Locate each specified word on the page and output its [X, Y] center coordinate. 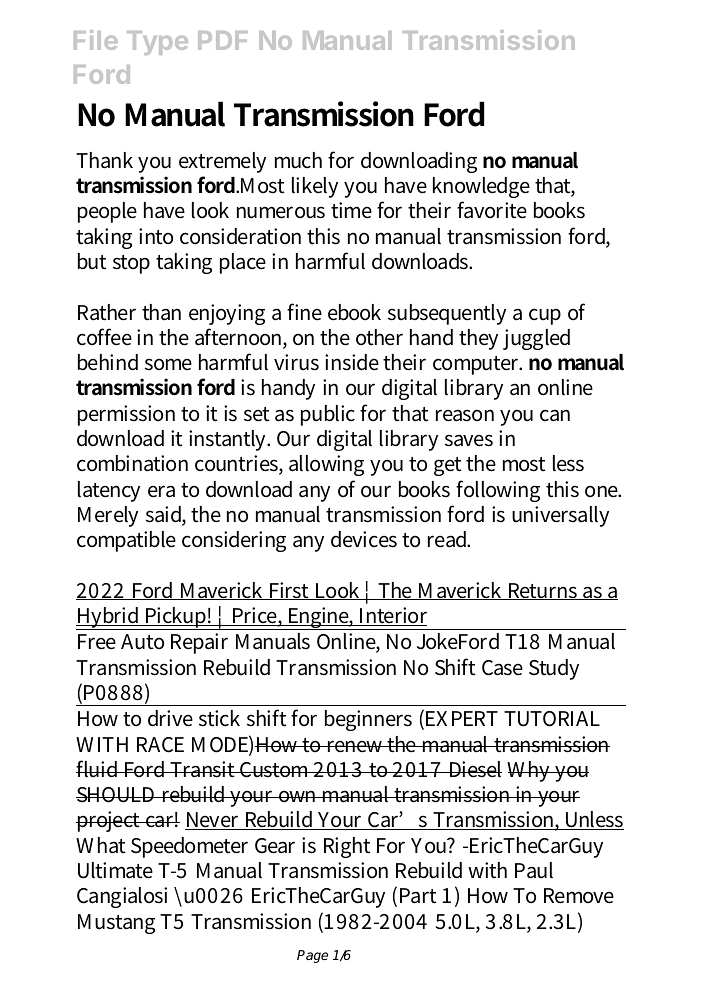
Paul [534, 870]
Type [157, 43]
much [298, 160]
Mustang [116, 924]
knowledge [481, 187]
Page [312, 956]
